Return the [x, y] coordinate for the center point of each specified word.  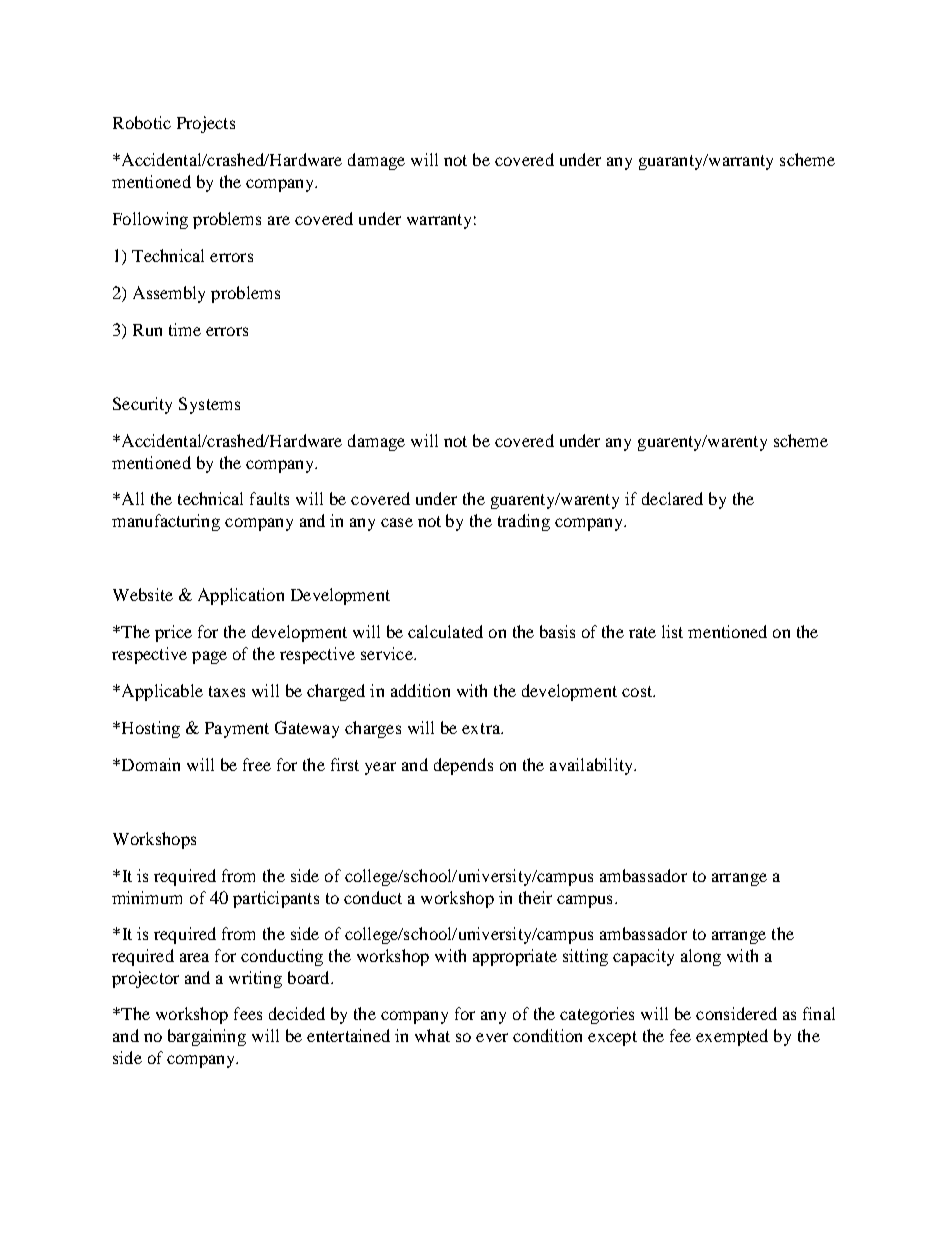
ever [492, 1037]
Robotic [142, 122]
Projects [206, 124]
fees [248, 1013]
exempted [732, 1037]
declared [672, 498]
